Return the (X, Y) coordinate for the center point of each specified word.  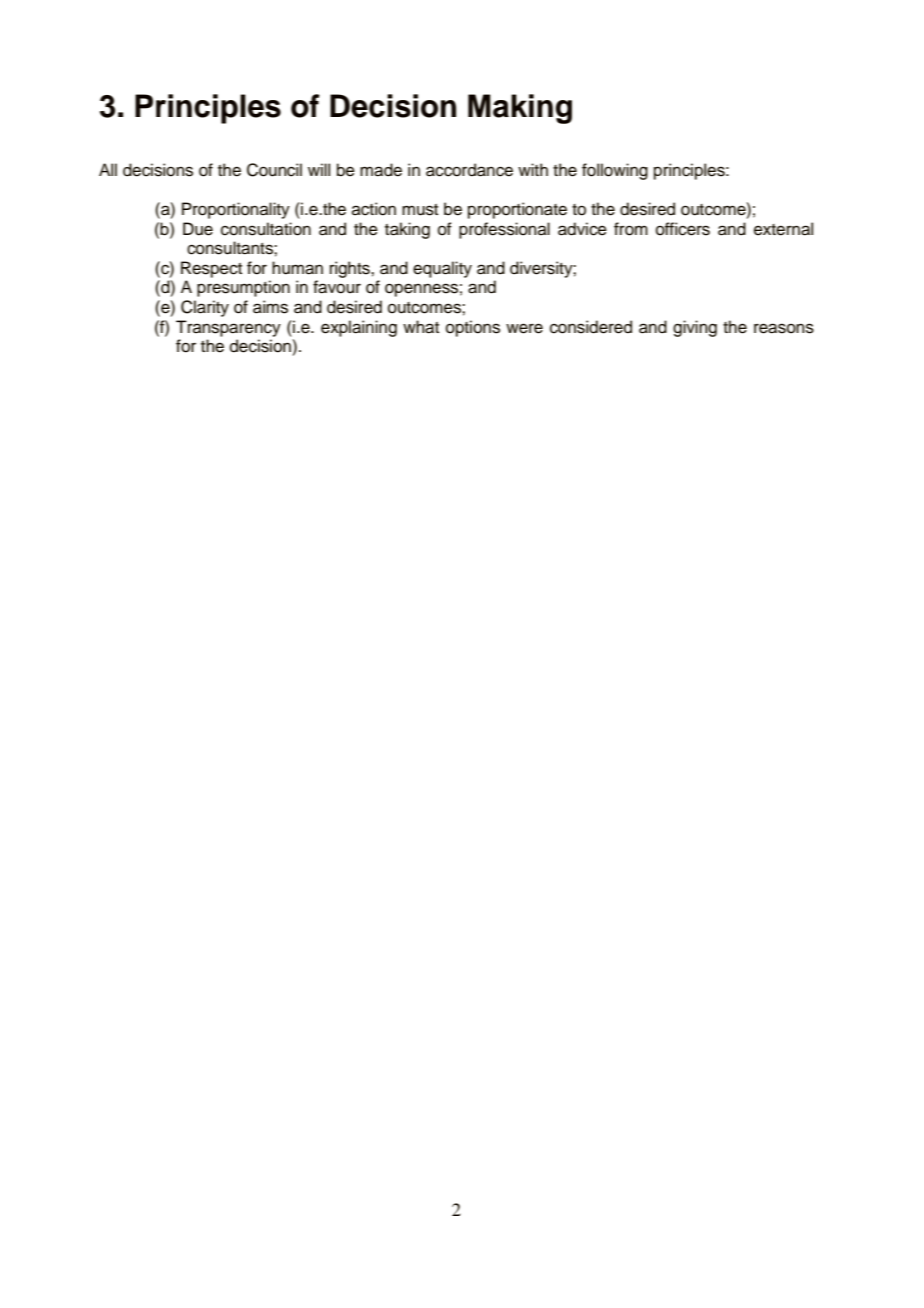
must (420, 210)
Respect (211, 269)
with (533, 169)
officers (683, 229)
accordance (469, 170)
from (631, 229)
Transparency (228, 328)
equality (442, 269)
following (615, 171)
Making (520, 109)
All (108, 169)
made (381, 170)
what (421, 327)
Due (198, 229)
